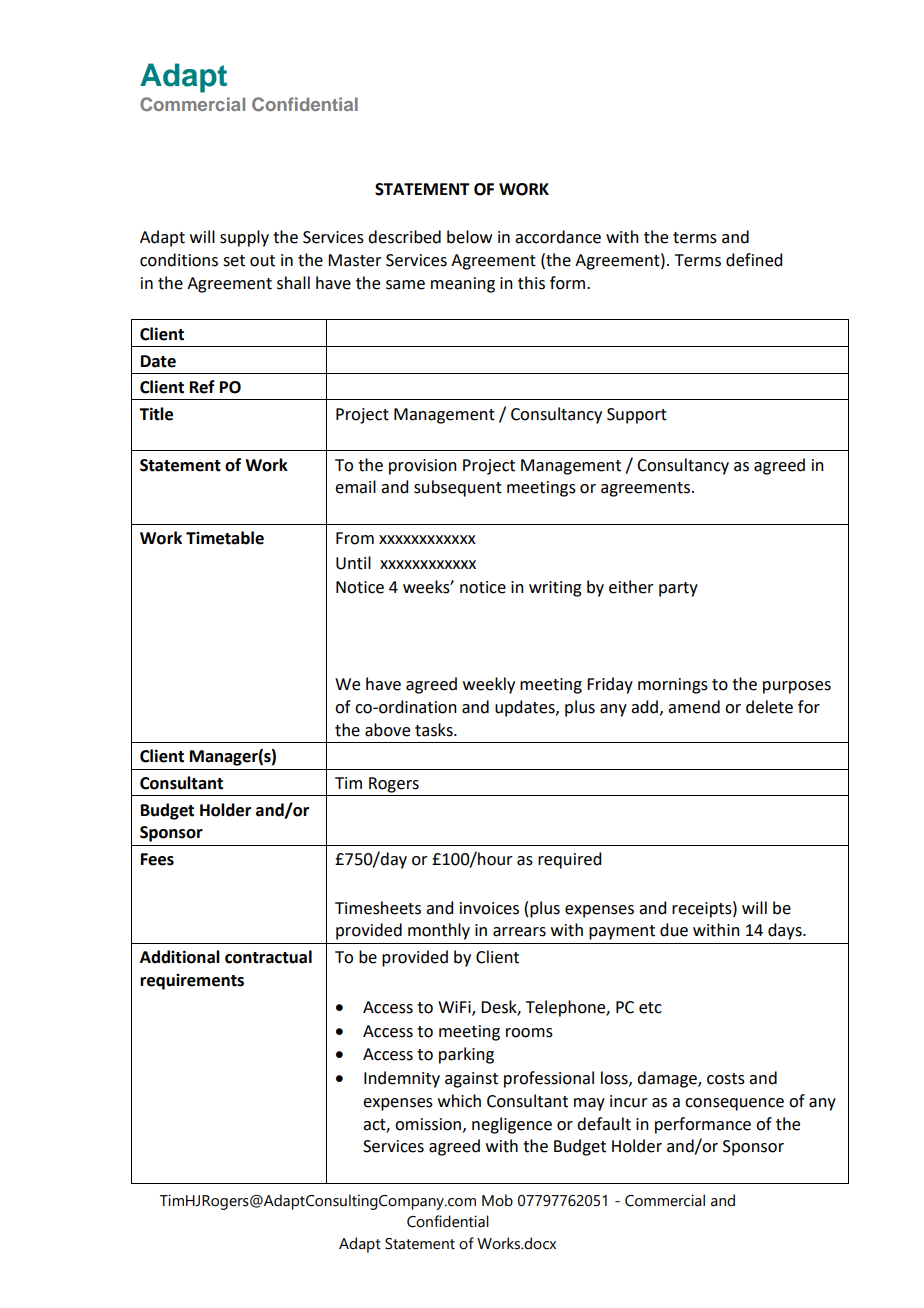  What do you see at coordinates (694, 707) in the screenshot?
I see `amend` at bounding box center [694, 707].
